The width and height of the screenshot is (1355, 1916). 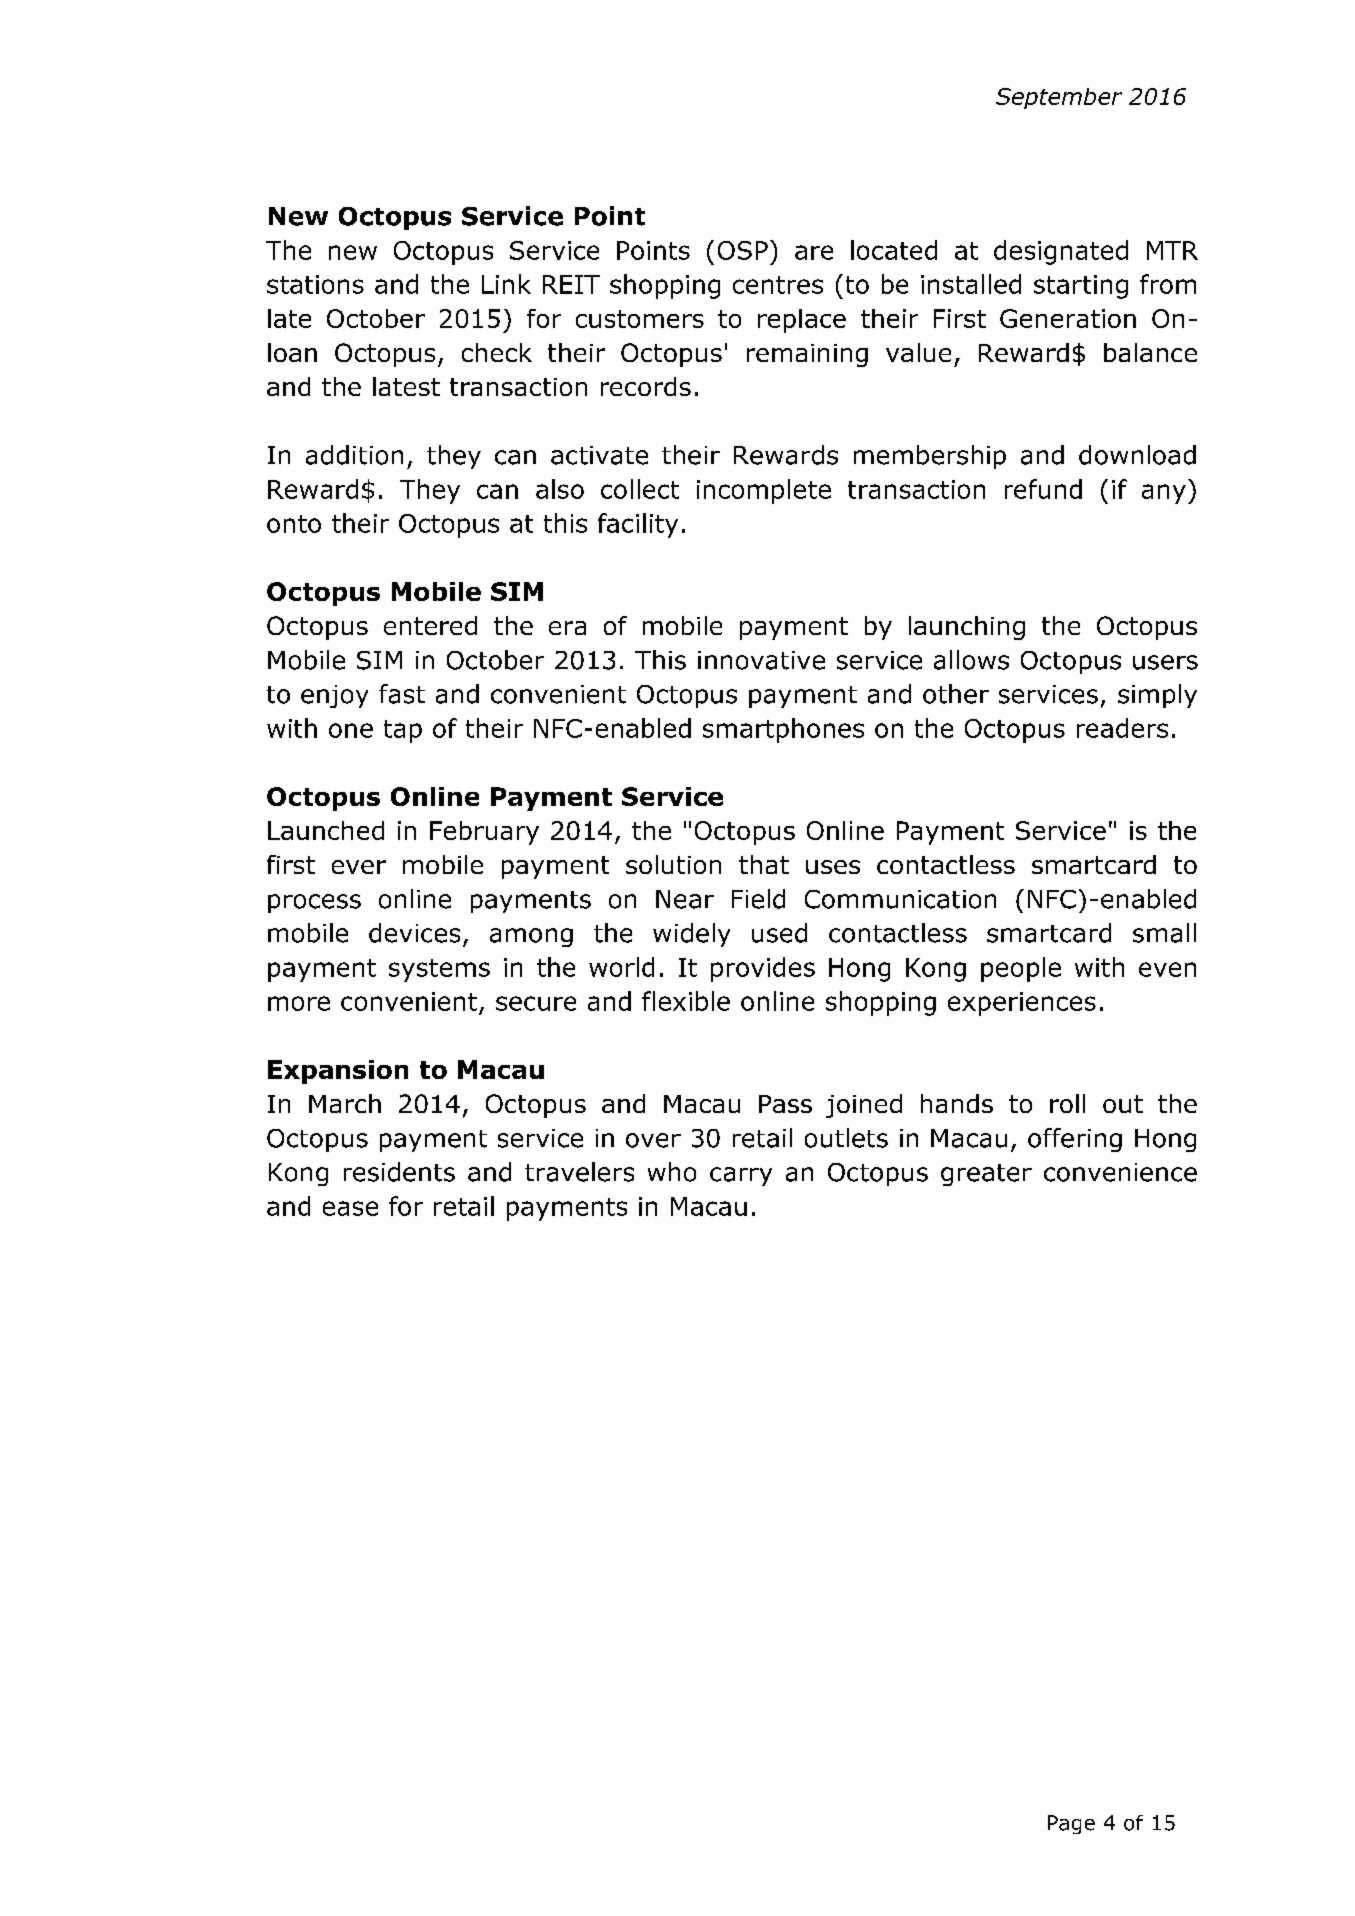 I want to click on September, so click(x=1059, y=98).
